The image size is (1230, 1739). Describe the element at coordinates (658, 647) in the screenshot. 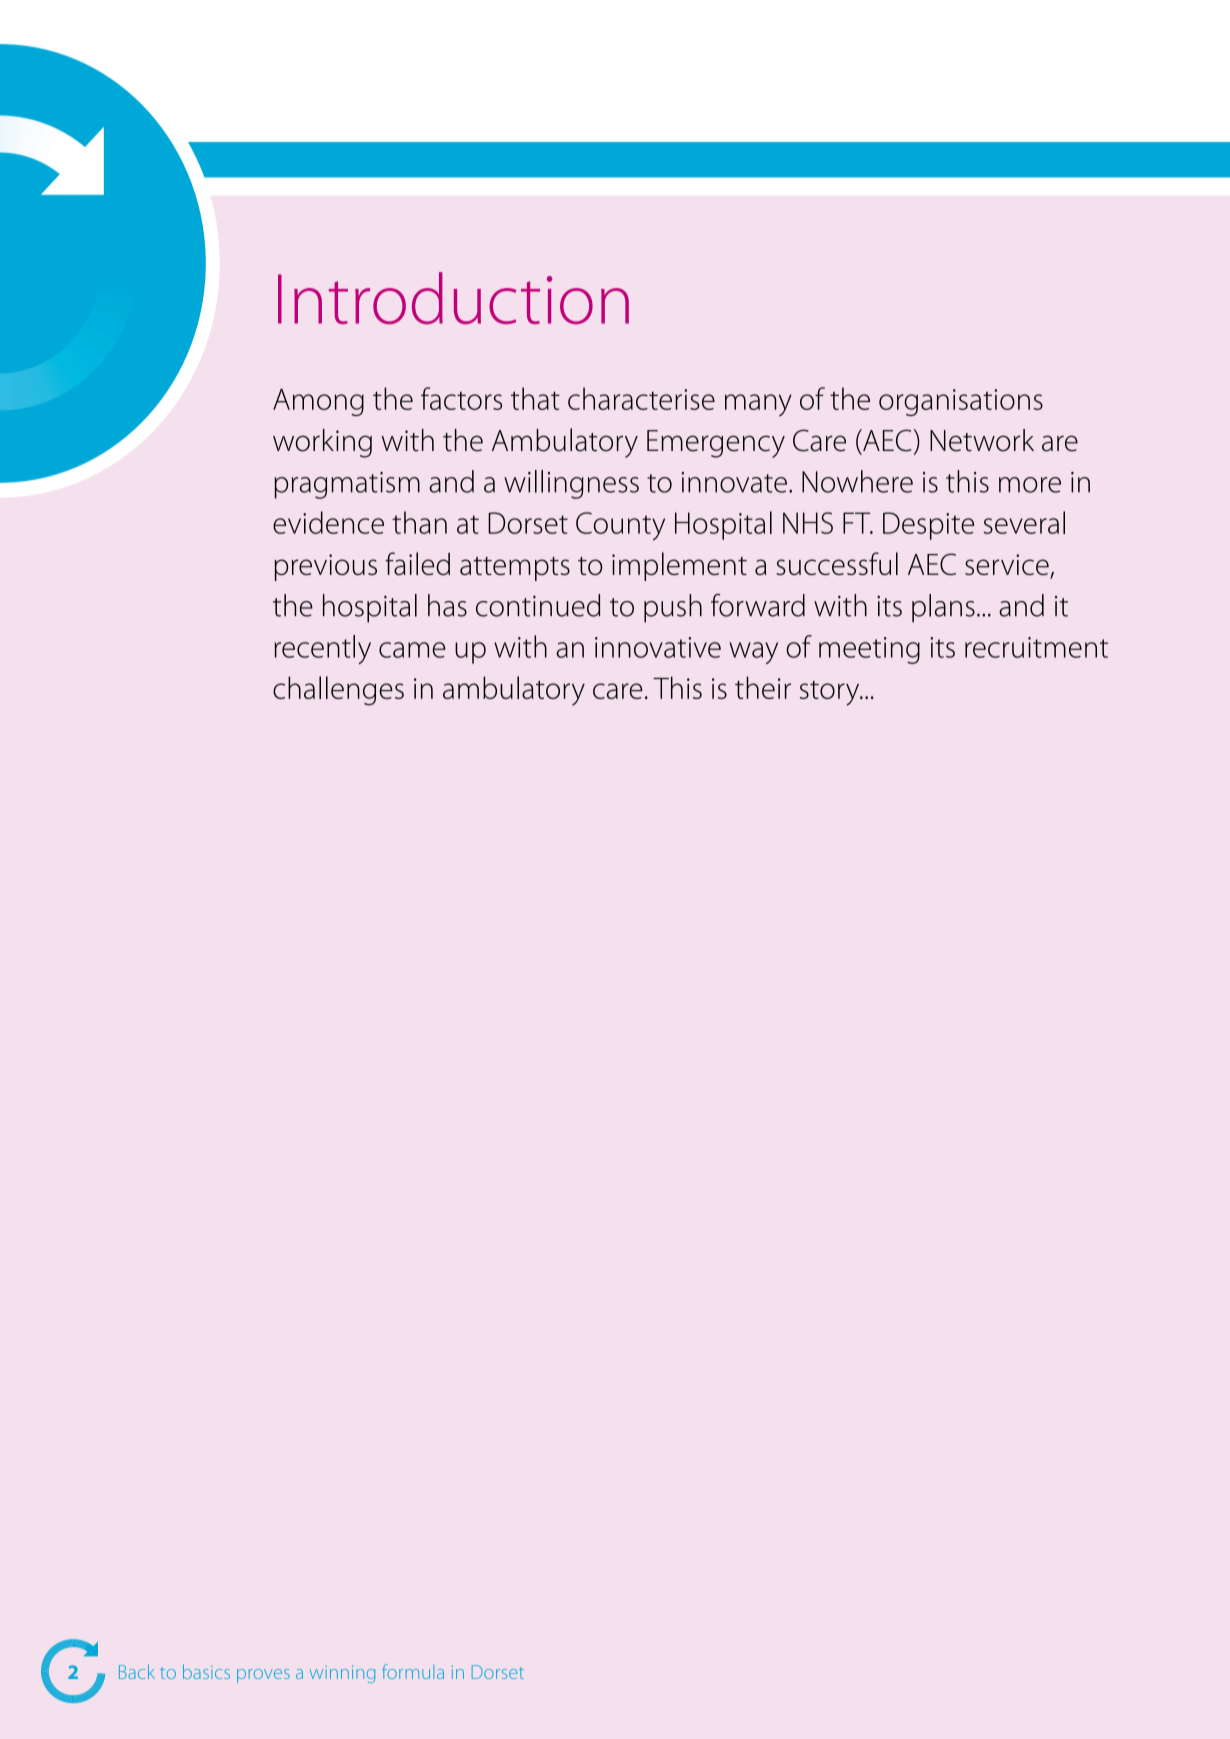

I see `innovative` at that location.
